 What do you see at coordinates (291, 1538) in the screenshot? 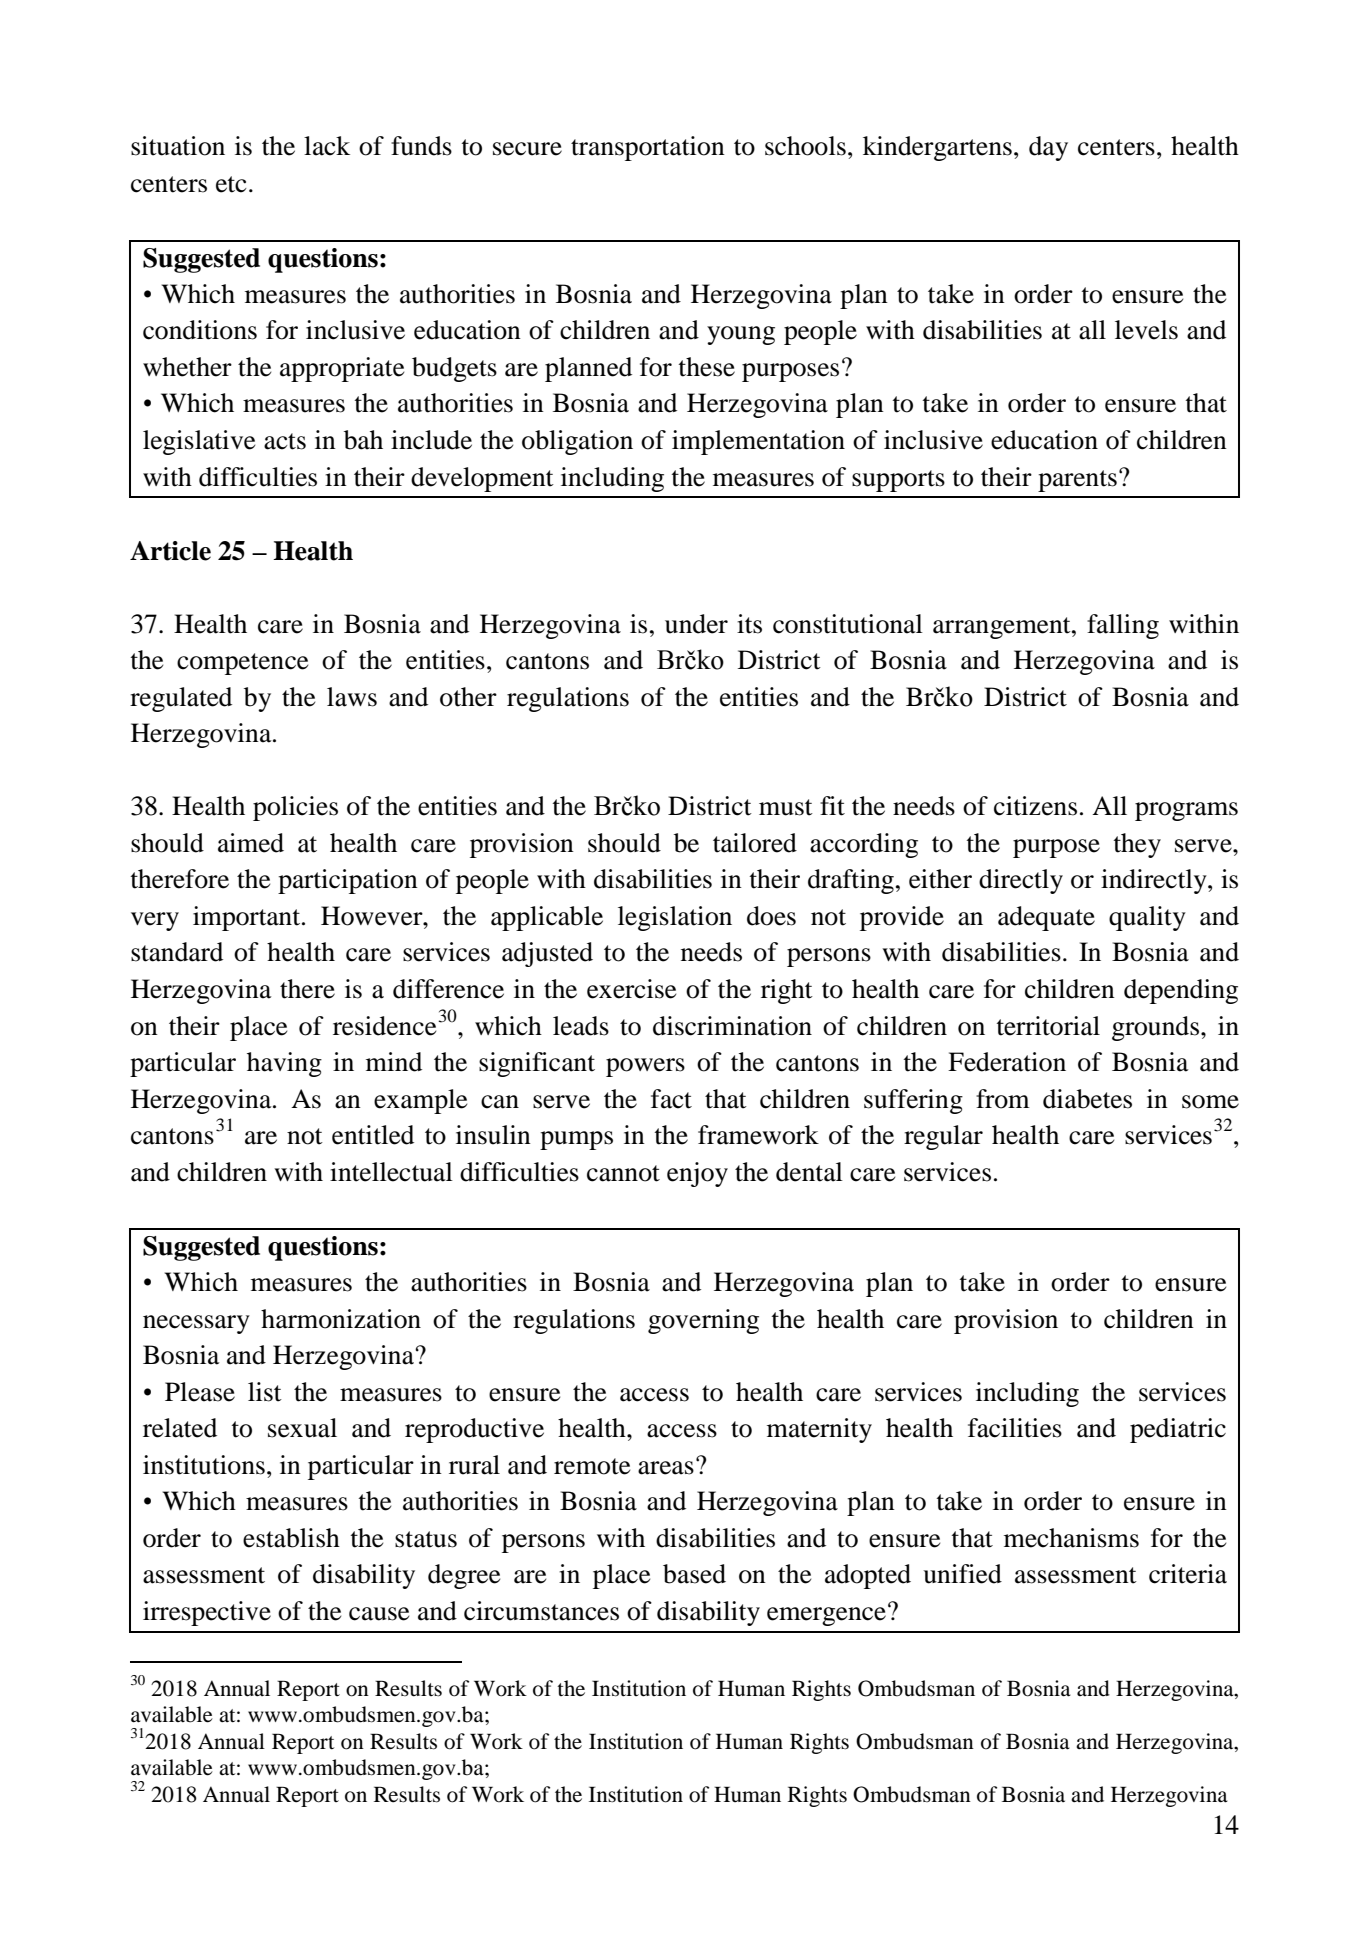
I see `establish` at bounding box center [291, 1538].
